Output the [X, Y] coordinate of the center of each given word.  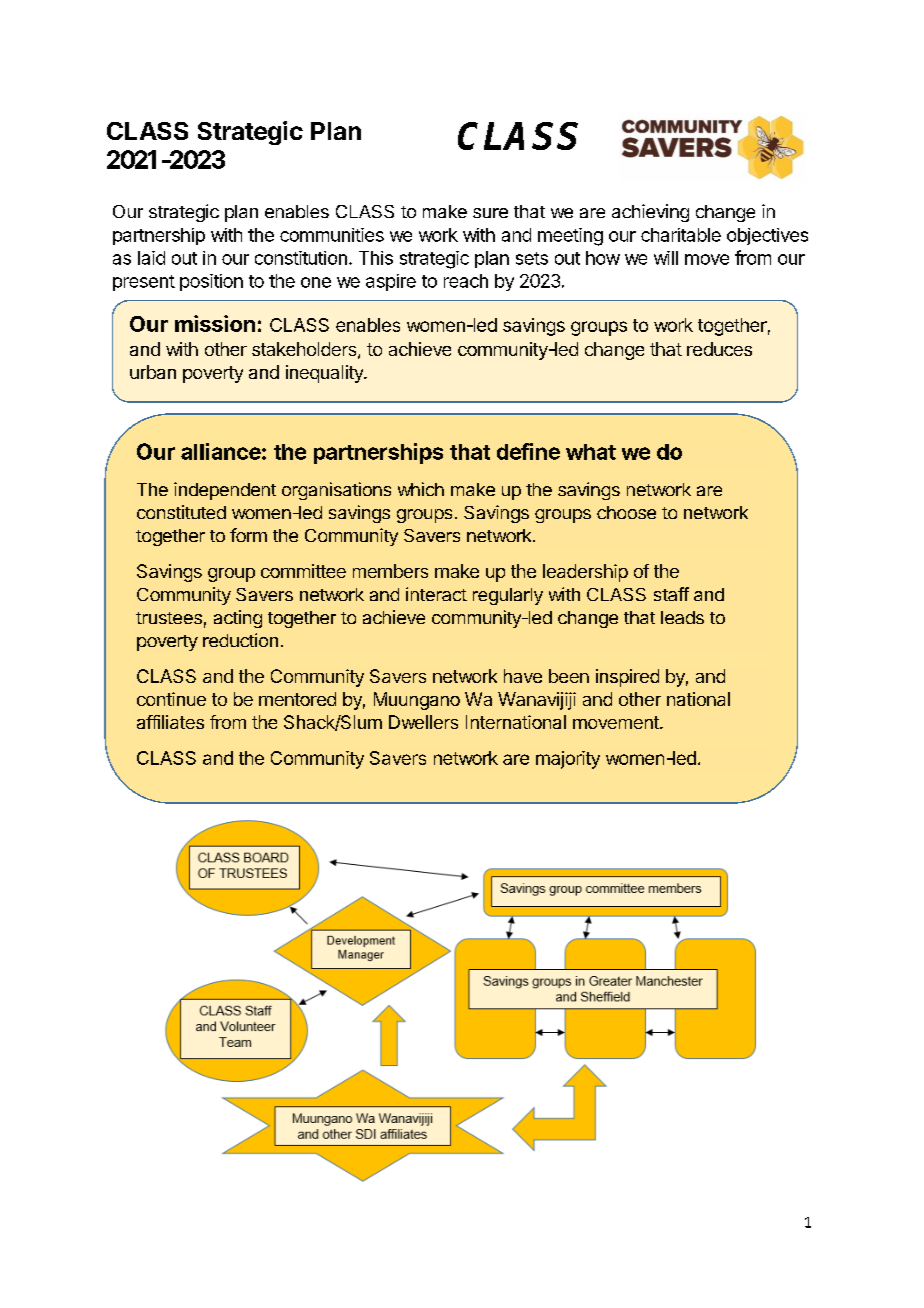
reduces [719, 349]
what [591, 452]
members [390, 571]
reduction [240, 640]
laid [151, 258]
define [528, 451]
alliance [221, 451]
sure [490, 213]
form [248, 535]
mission [215, 323]
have [523, 676]
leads [682, 617]
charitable [681, 235]
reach [466, 281]
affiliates [170, 722]
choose [626, 512]
